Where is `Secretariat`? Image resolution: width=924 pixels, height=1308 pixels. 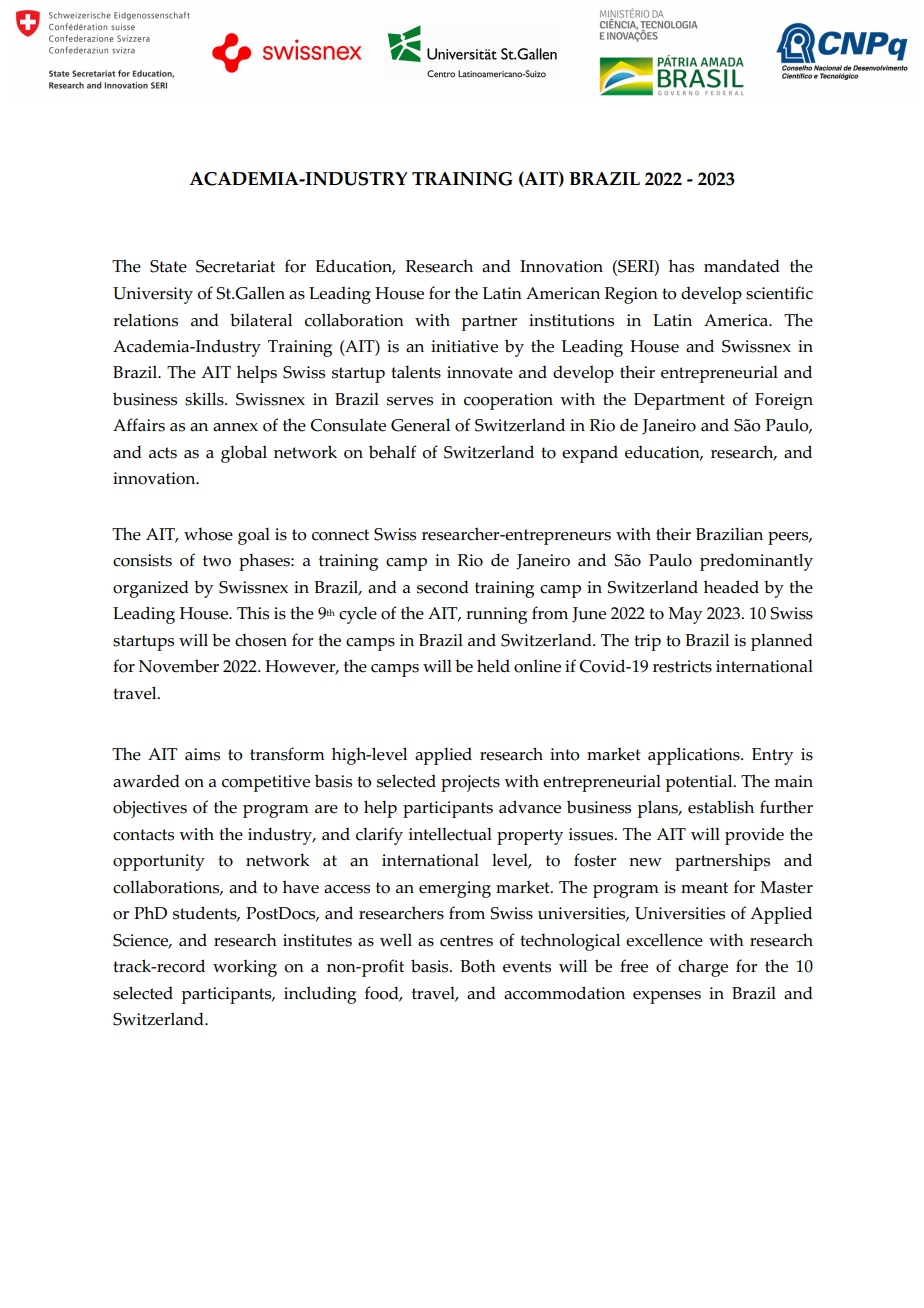
Secretariat is located at coordinates (235, 266).
